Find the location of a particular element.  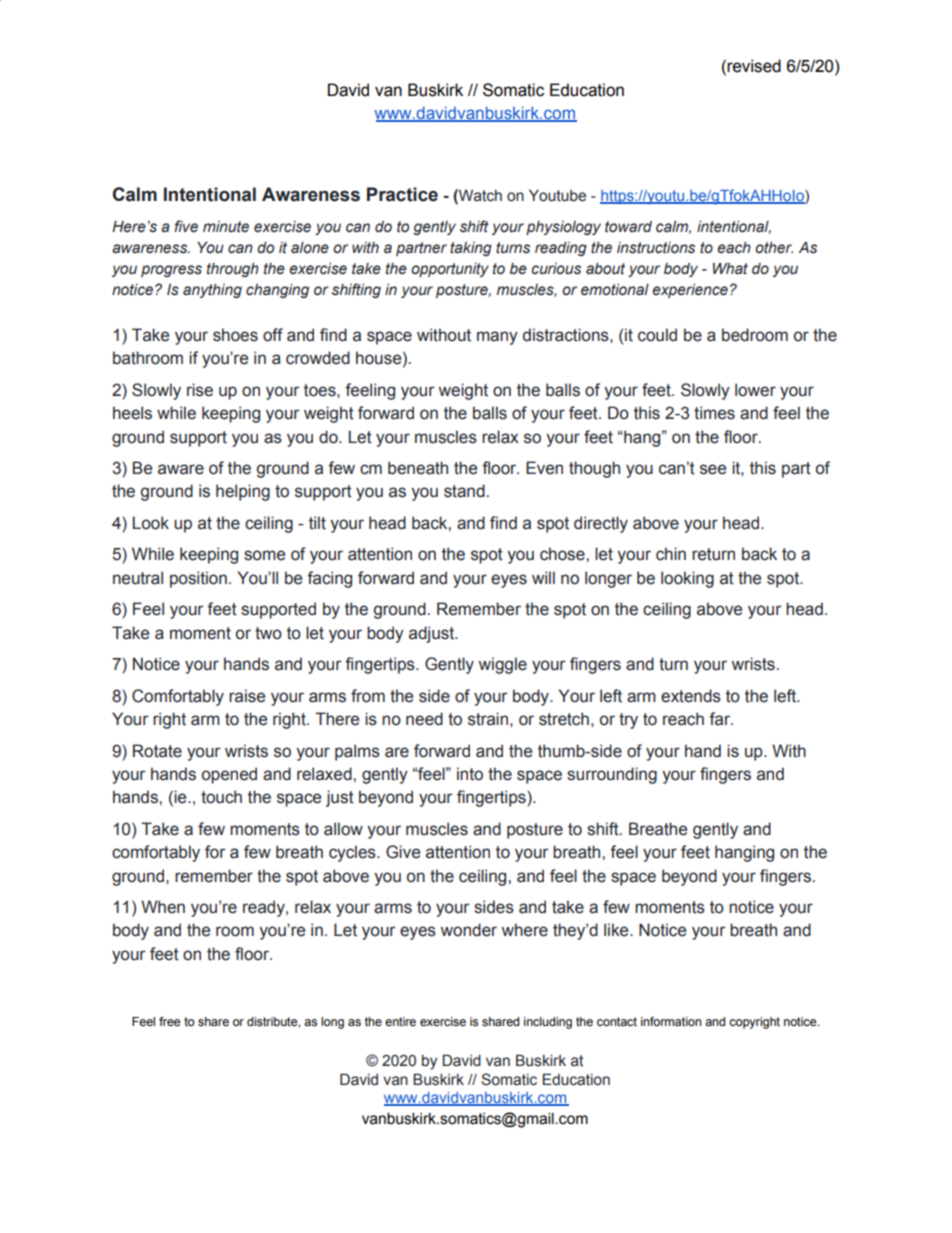

minute is located at coordinates (226, 227).
